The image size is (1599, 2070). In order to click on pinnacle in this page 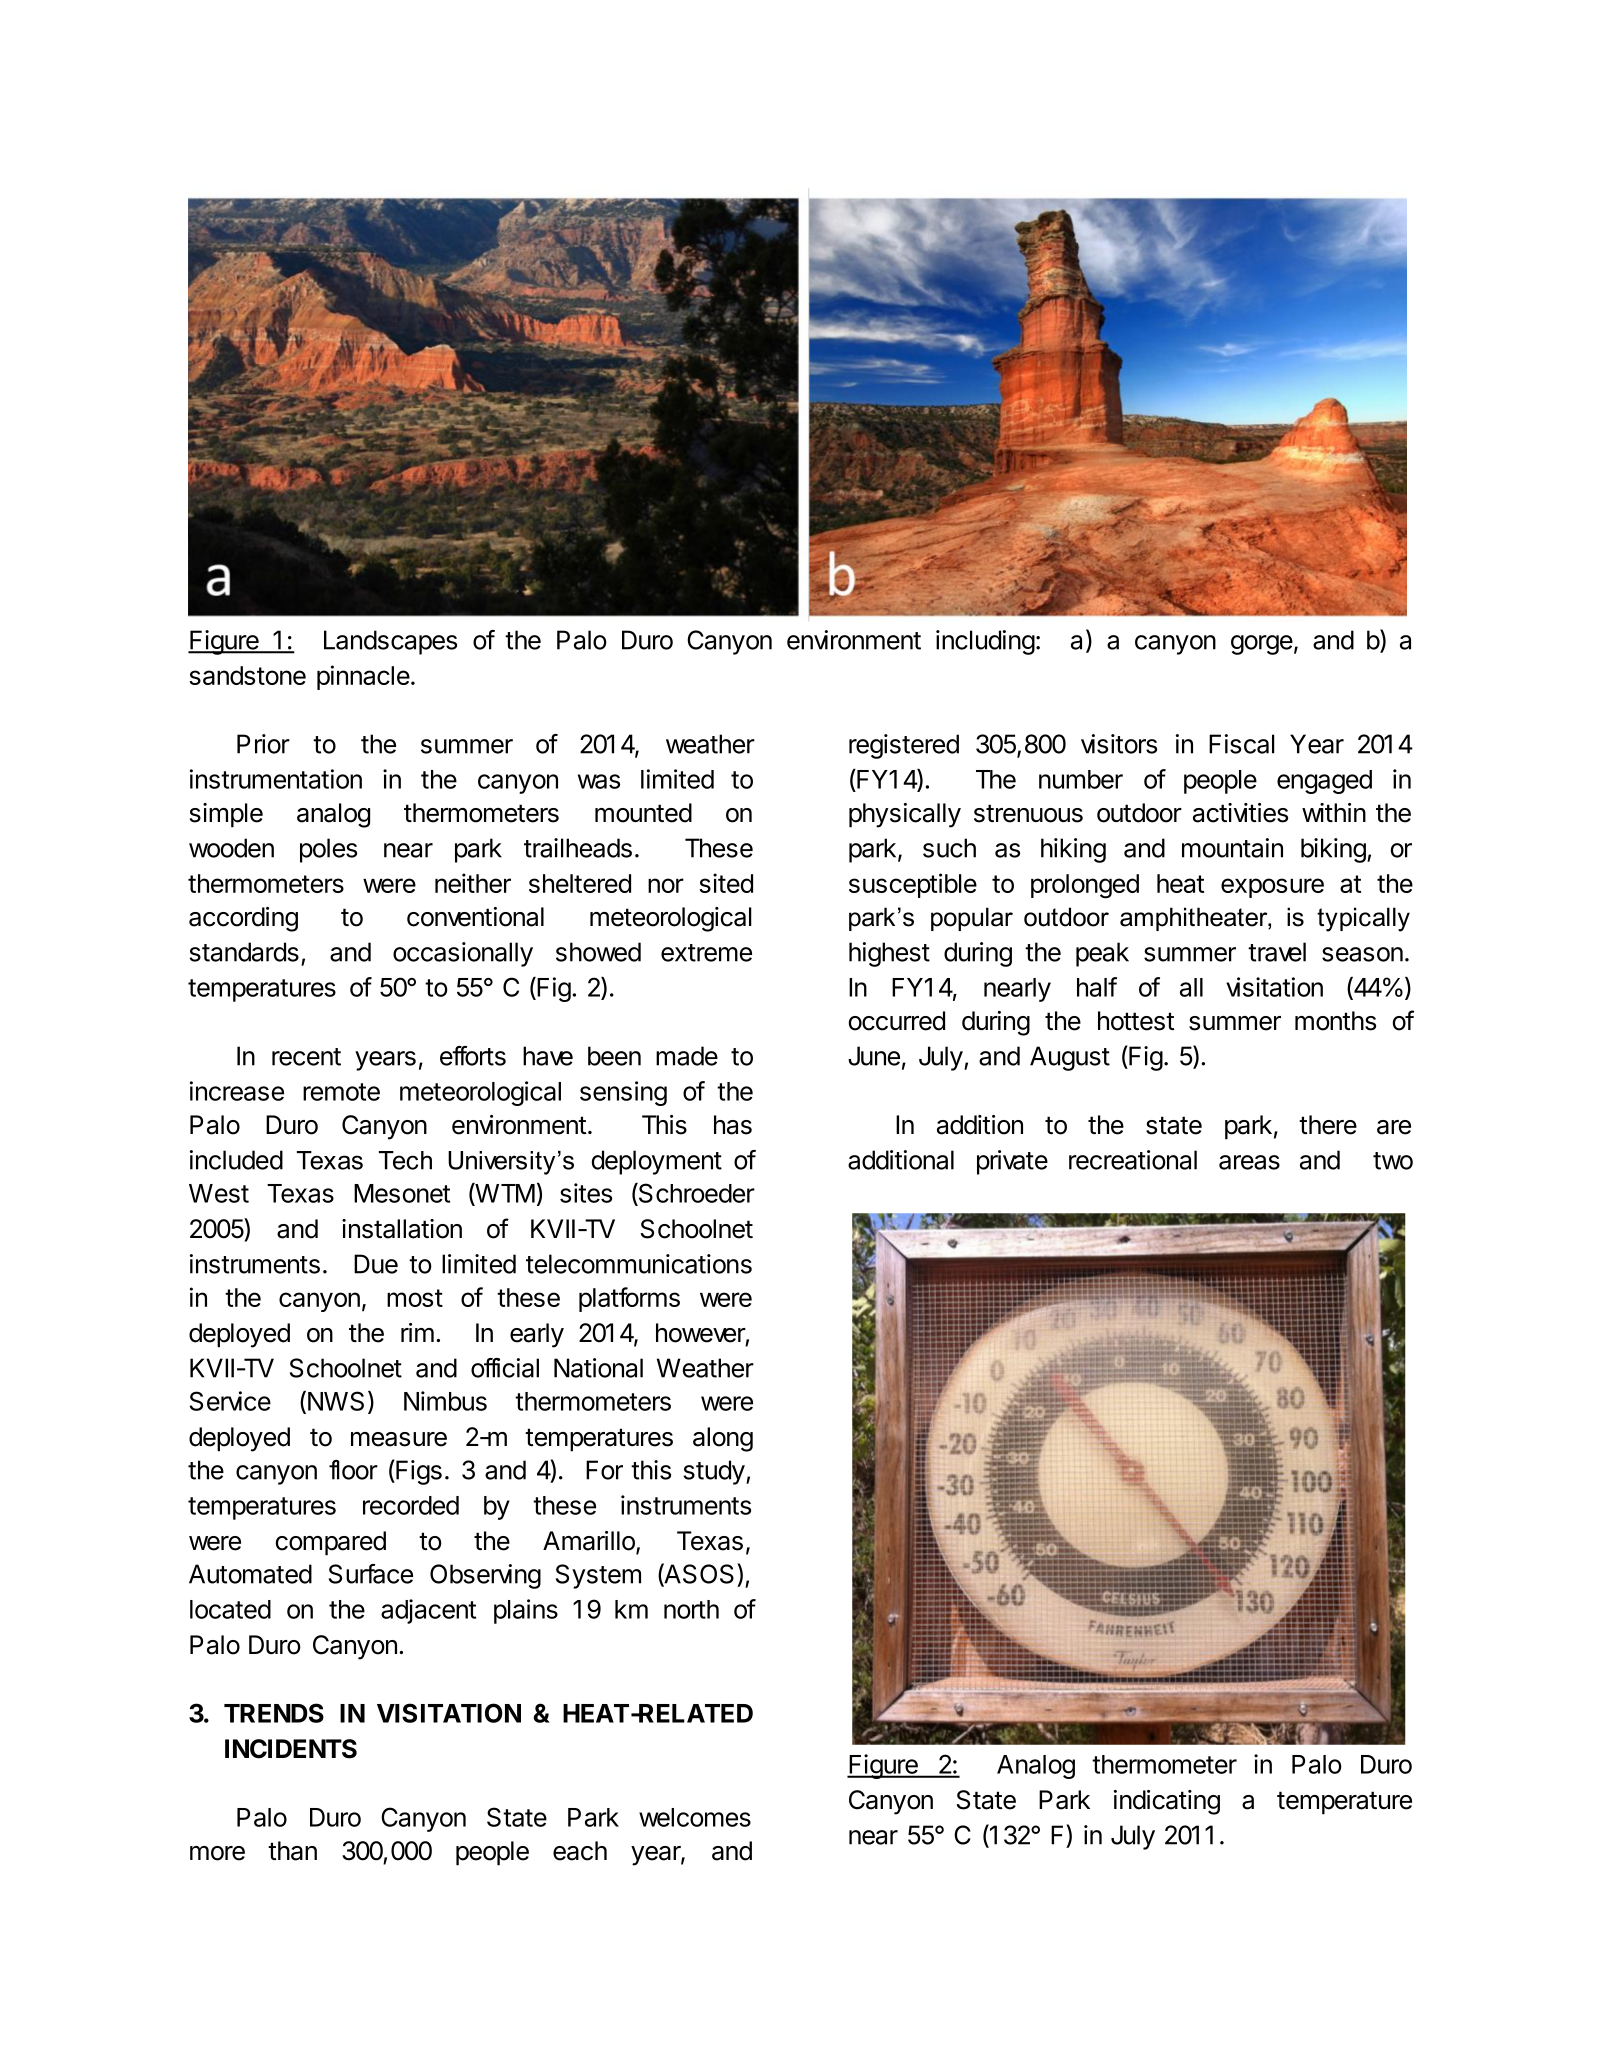, I will do `click(363, 677)`.
